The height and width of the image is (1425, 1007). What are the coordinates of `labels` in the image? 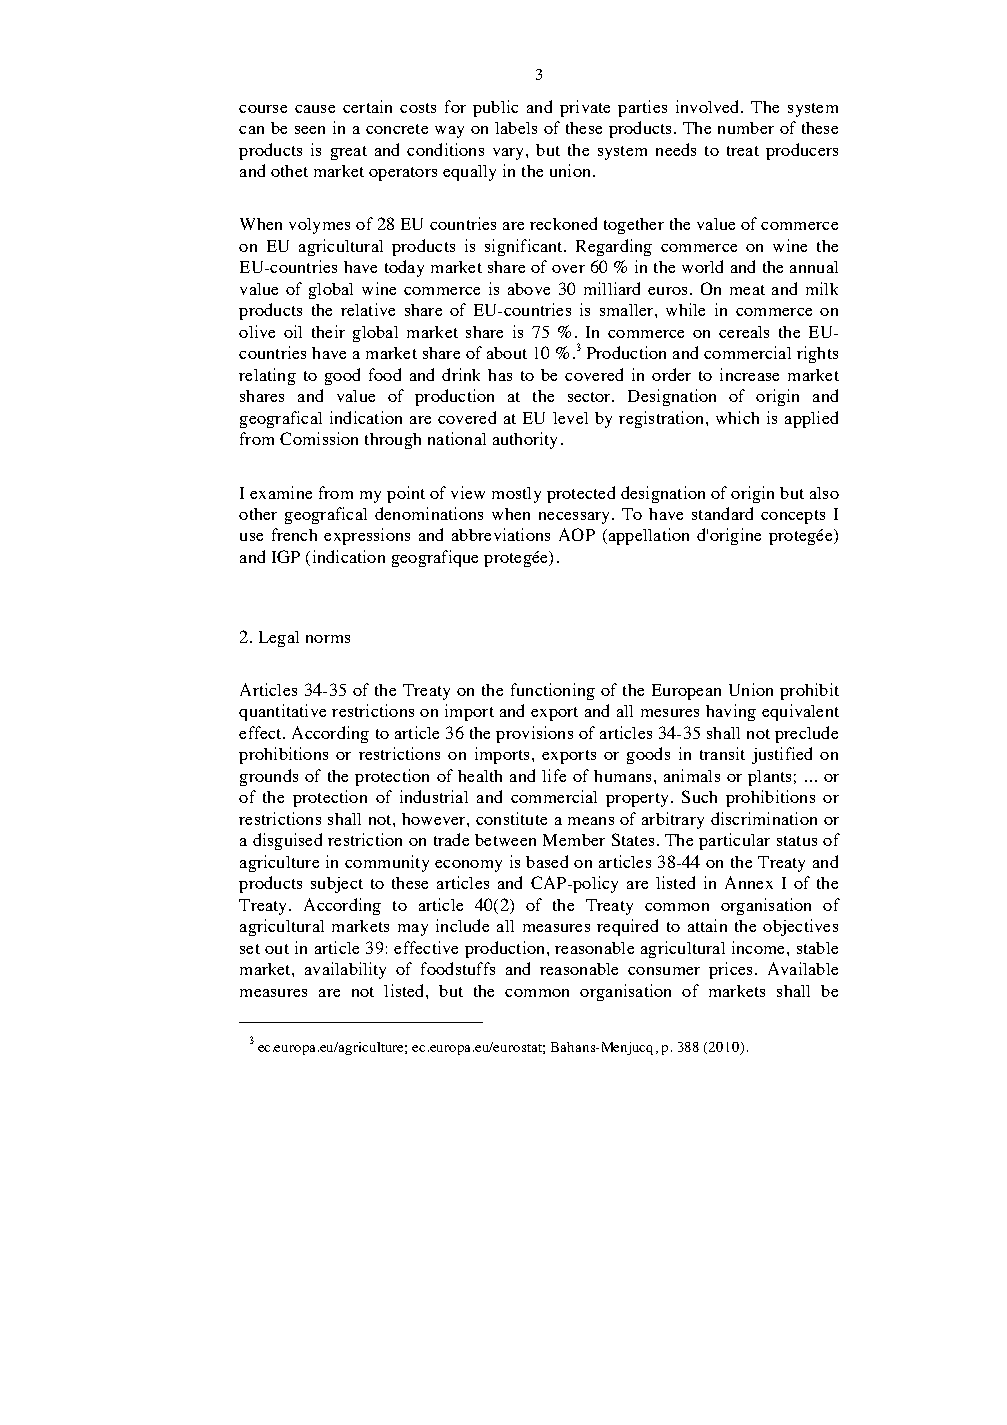 It's located at (516, 128).
